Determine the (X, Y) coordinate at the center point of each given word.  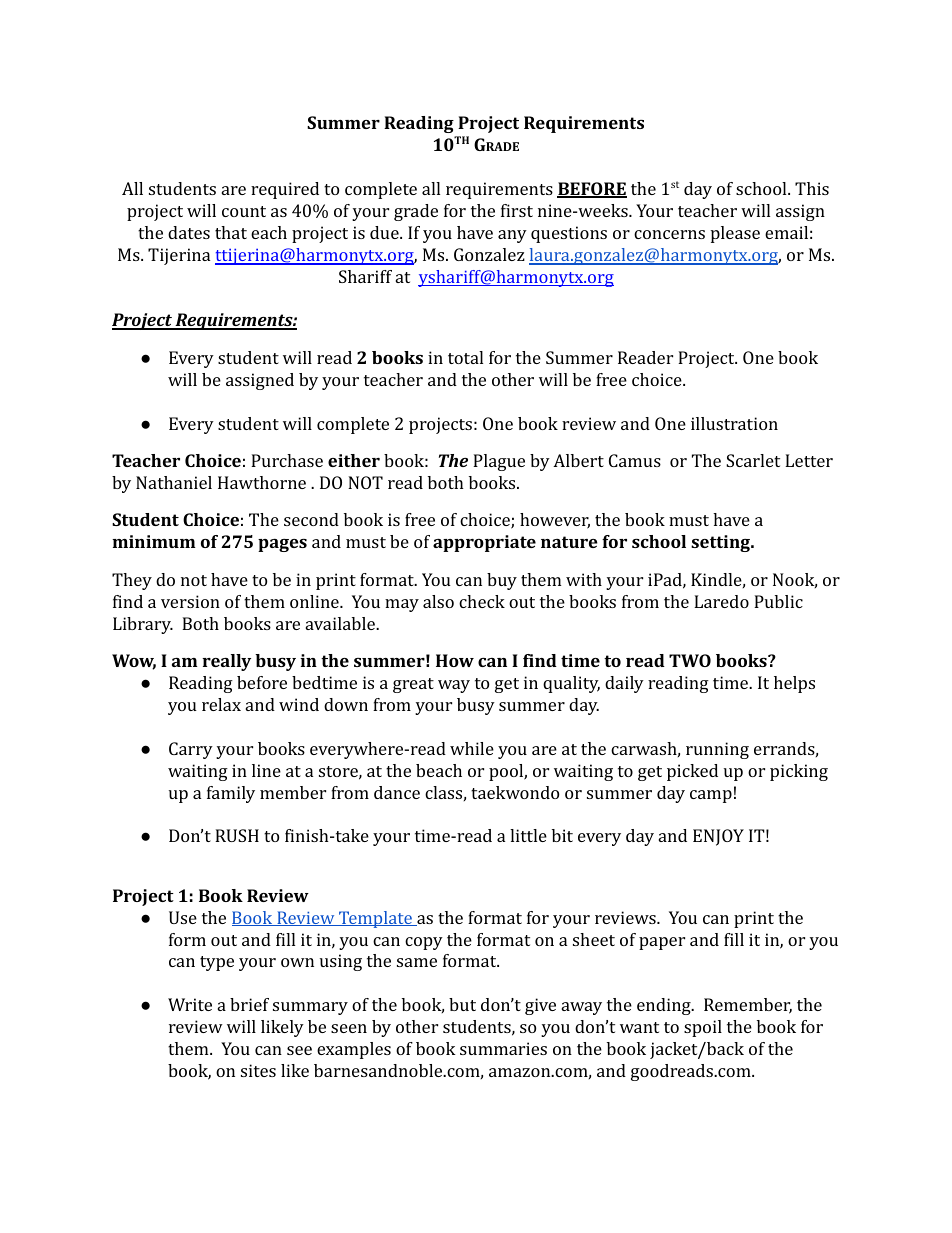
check (482, 601)
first (517, 210)
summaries (503, 1048)
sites (258, 1070)
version (190, 601)
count (244, 211)
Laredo (721, 601)
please (735, 234)
